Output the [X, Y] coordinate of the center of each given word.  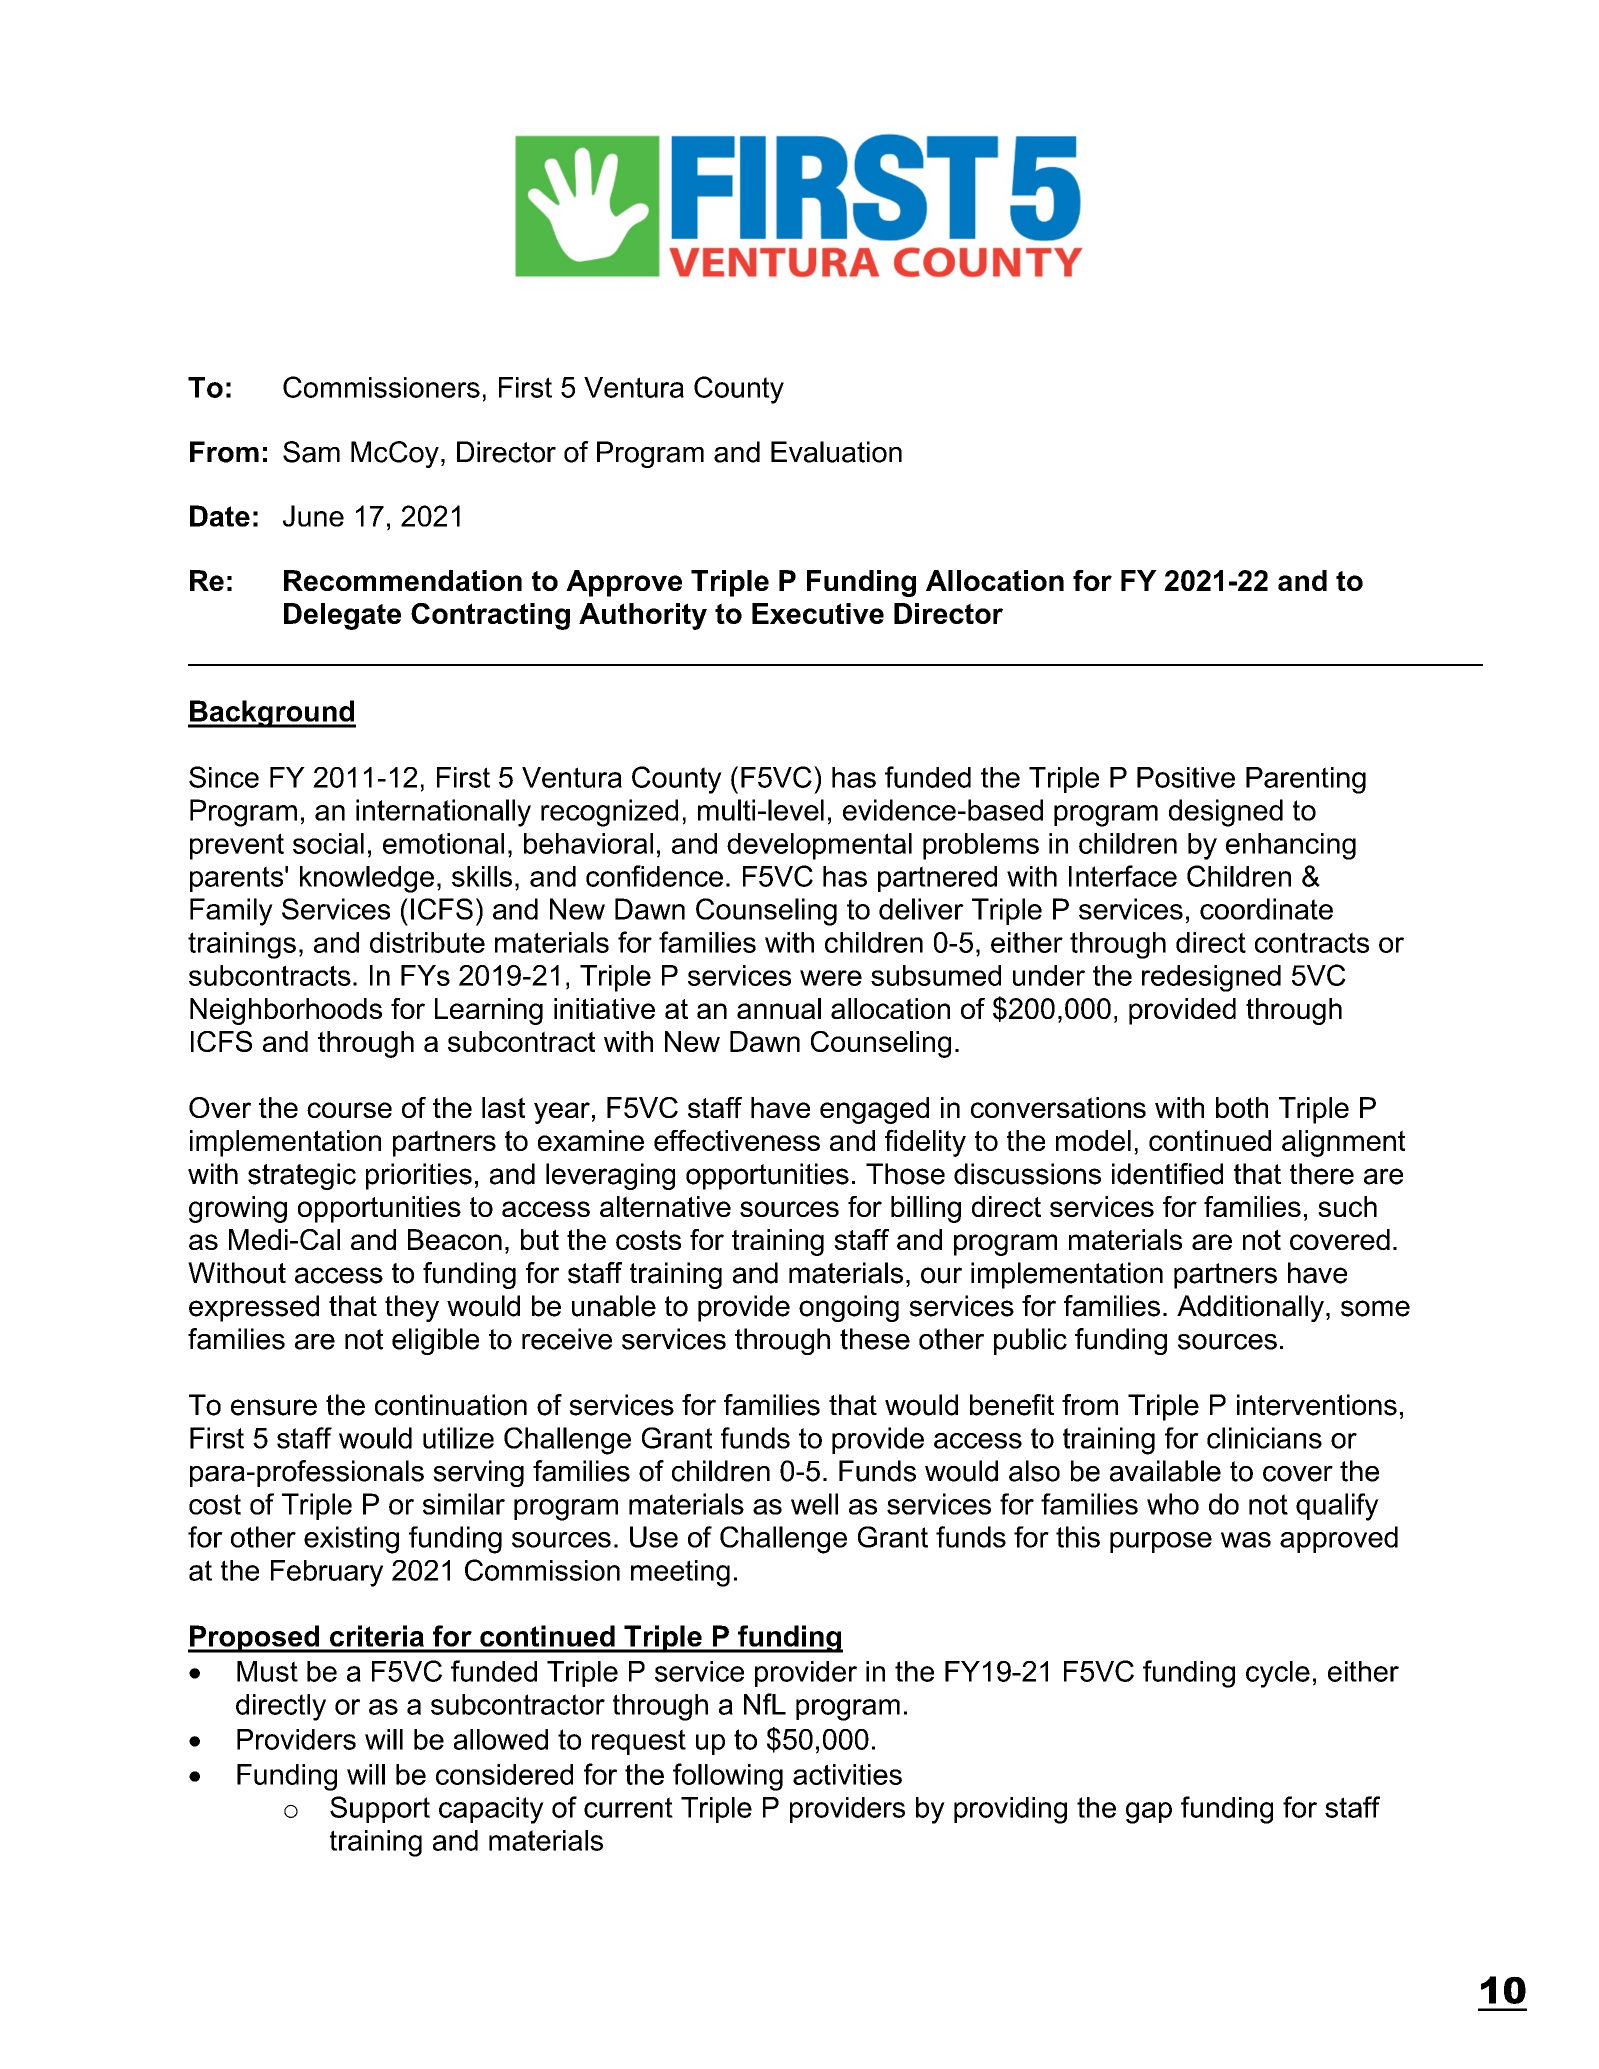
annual [779, 1008]
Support [380, 1809]
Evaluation [836, 452]
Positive [1186, 777]
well [814, 1504]
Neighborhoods [286, 1011]
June [313, 516]
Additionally [1250, 1308]
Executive [818, 613]
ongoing [849, 1308]
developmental [819, 846]
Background [272, 714]
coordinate [1266, 909]
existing [351, 1540]
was [1246, 1540]
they [412, 1308]
